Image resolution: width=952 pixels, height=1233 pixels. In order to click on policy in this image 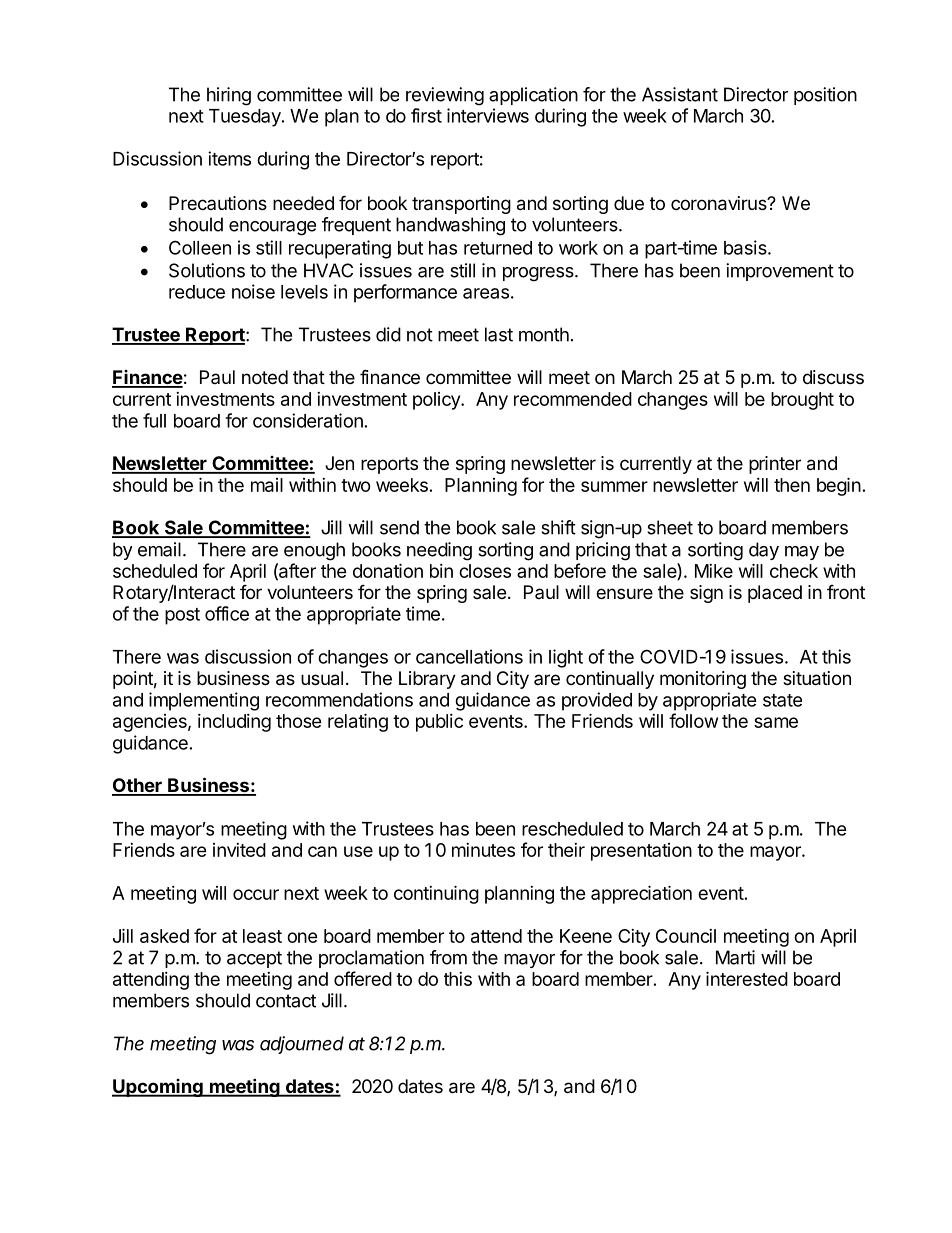, I will do `click(437, 401)`.
